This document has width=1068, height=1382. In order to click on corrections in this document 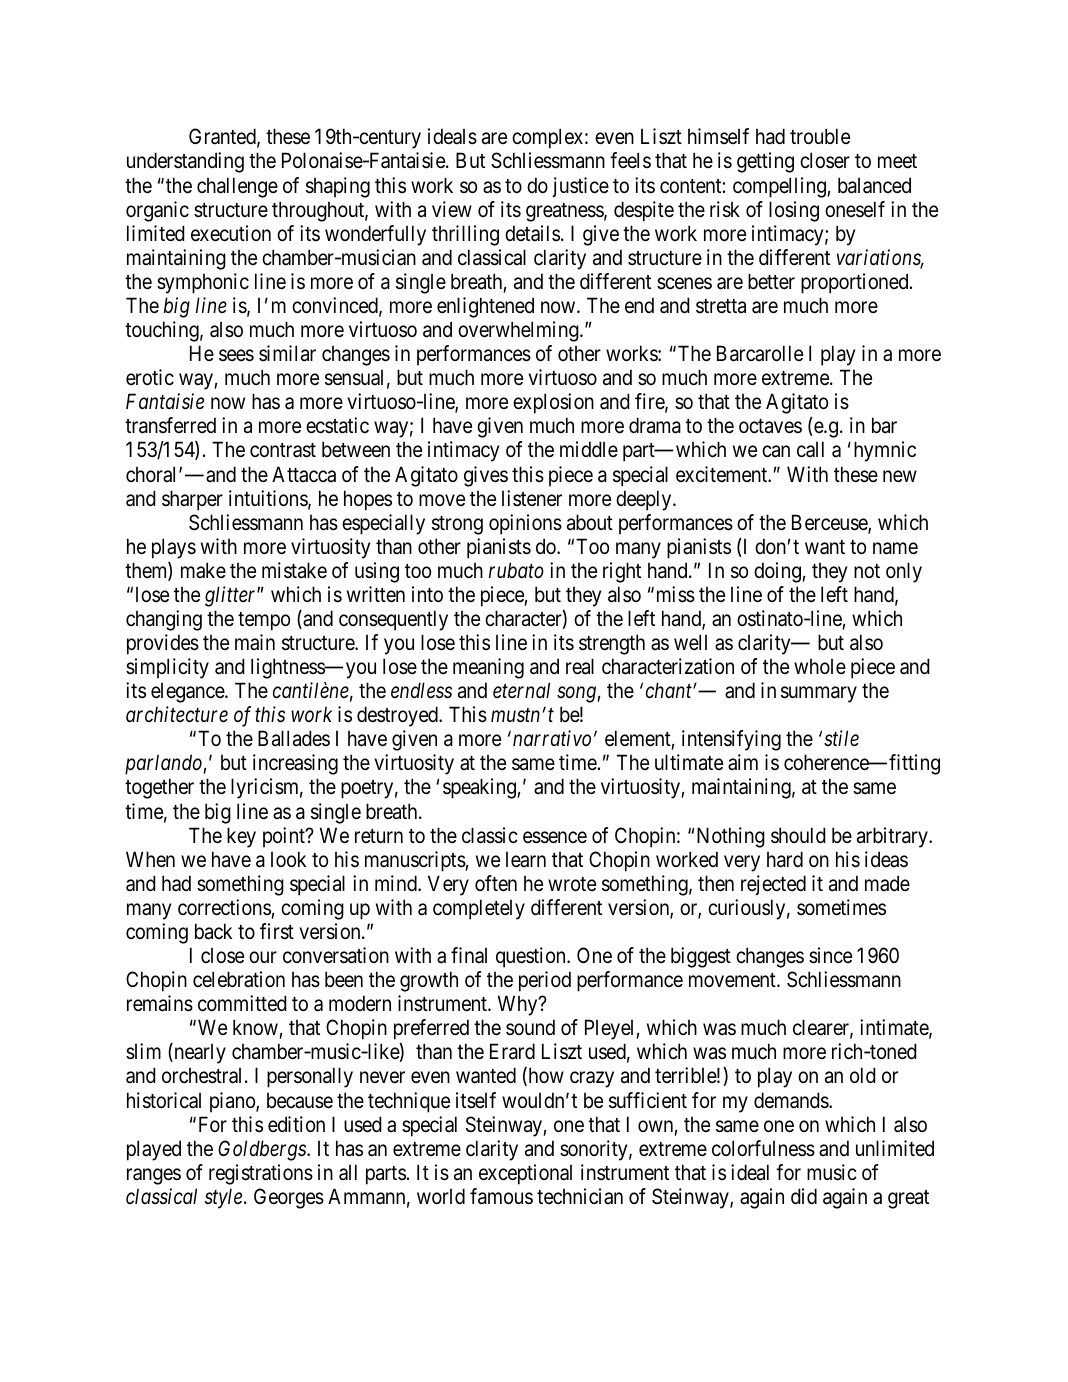, I will do `click(224, 907)`.
